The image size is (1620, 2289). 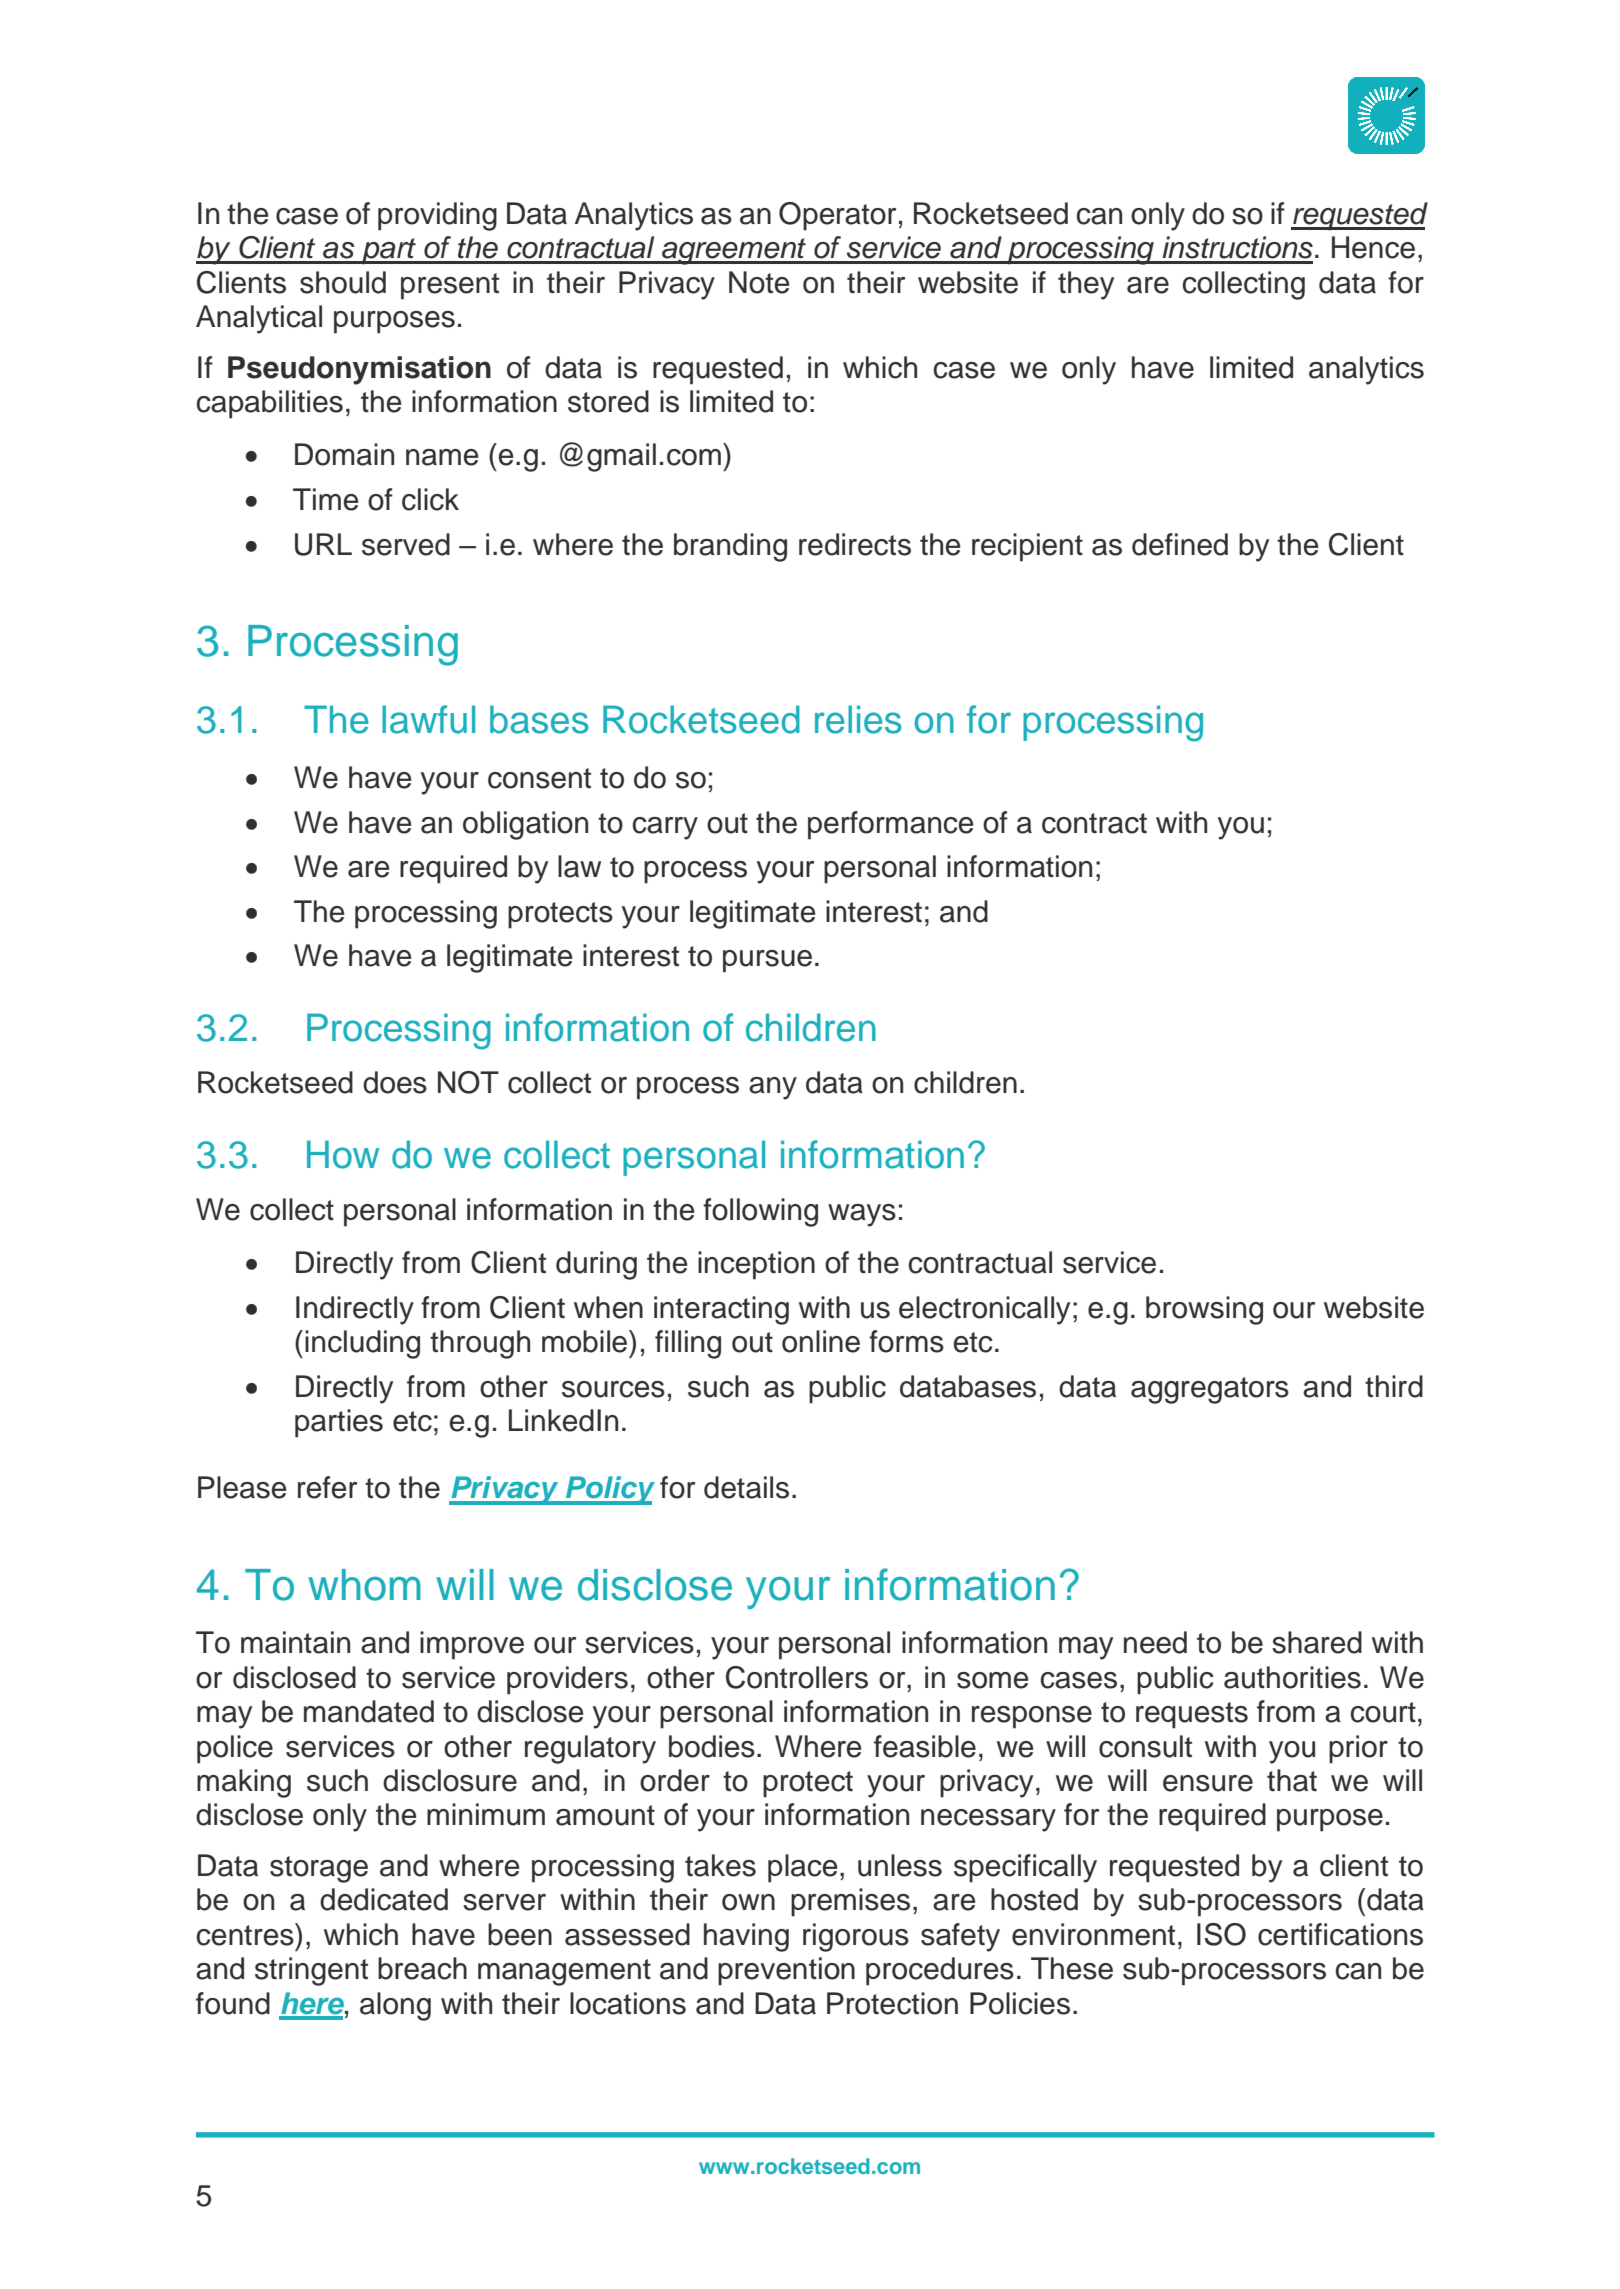 What do you see at coordinates (1317, 1642) in the screenshot?
I see `shared` at bounding box center [1317, 1642].
